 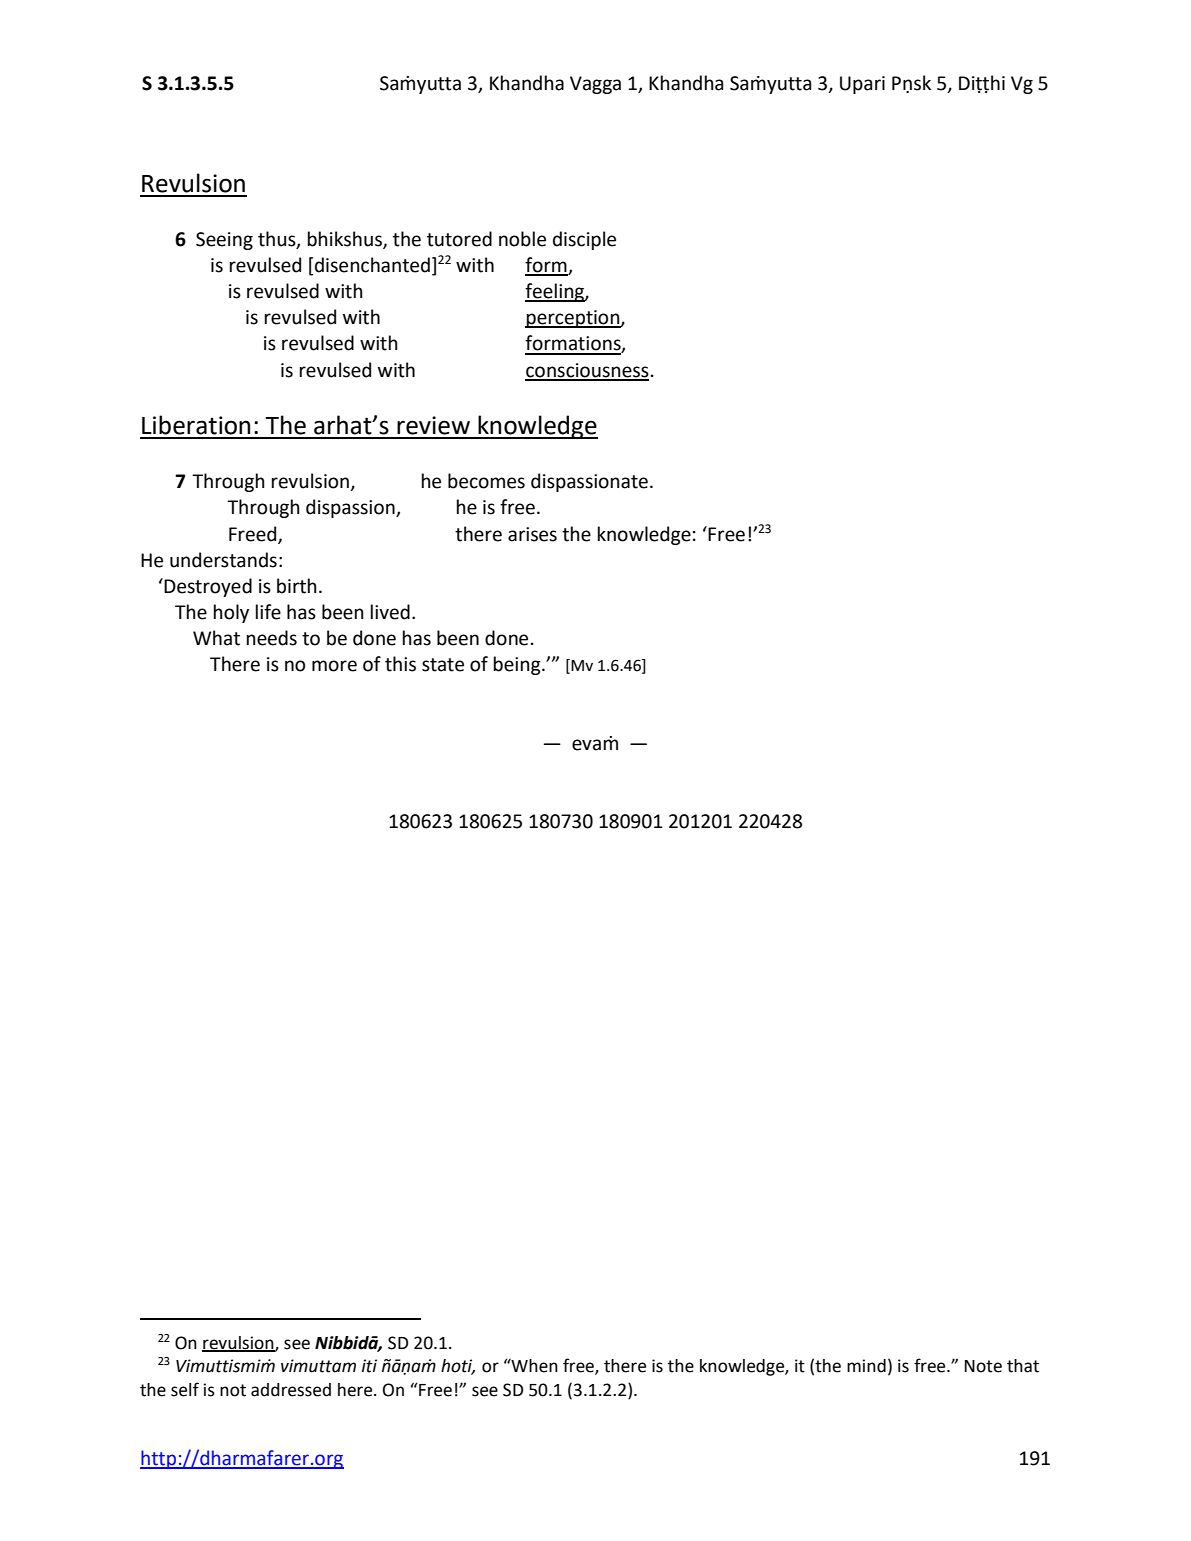 I want to click on arises, so click(x=532, y=534).
